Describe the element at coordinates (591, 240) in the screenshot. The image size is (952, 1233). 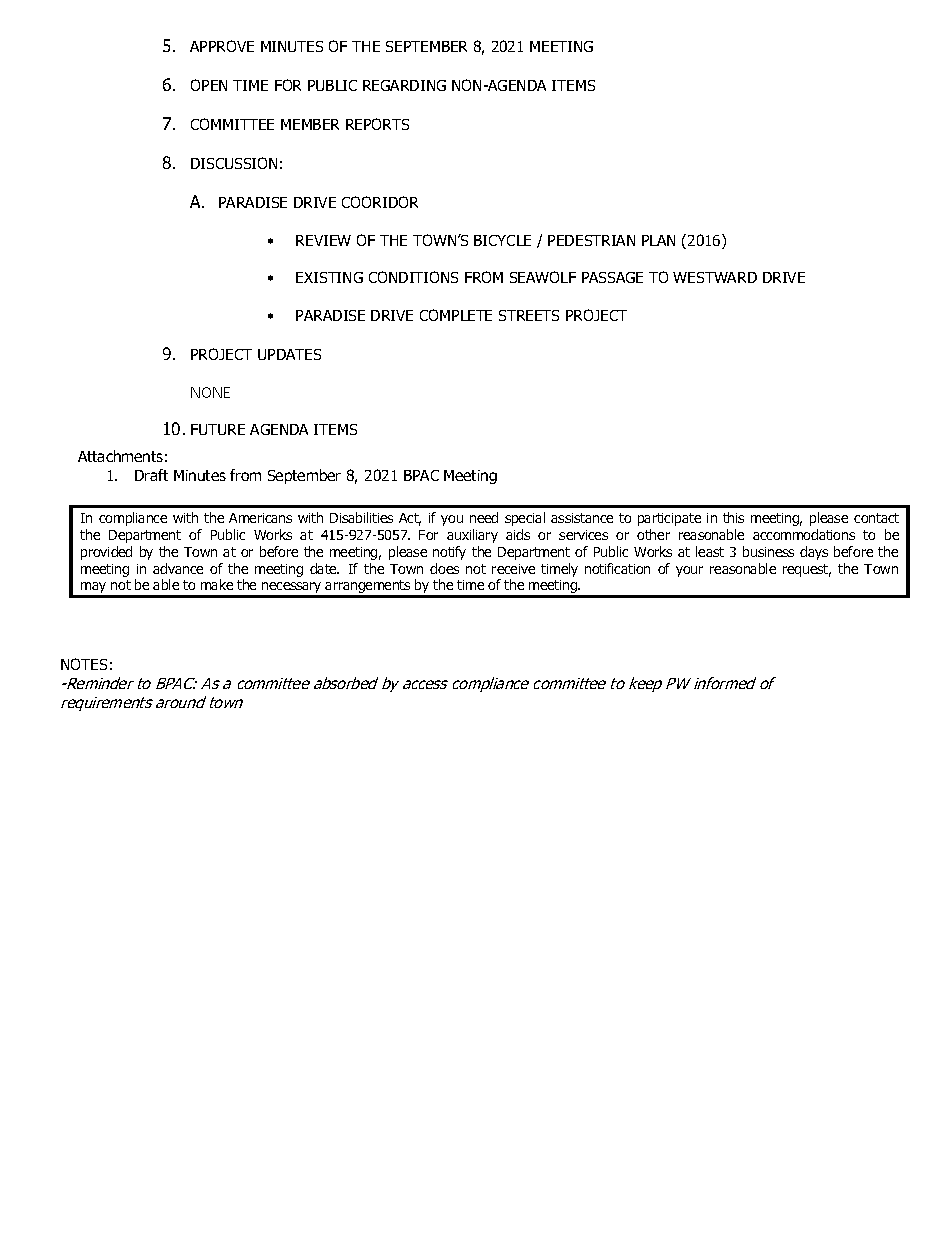
I see `PEDESTRIAN` at that location.
